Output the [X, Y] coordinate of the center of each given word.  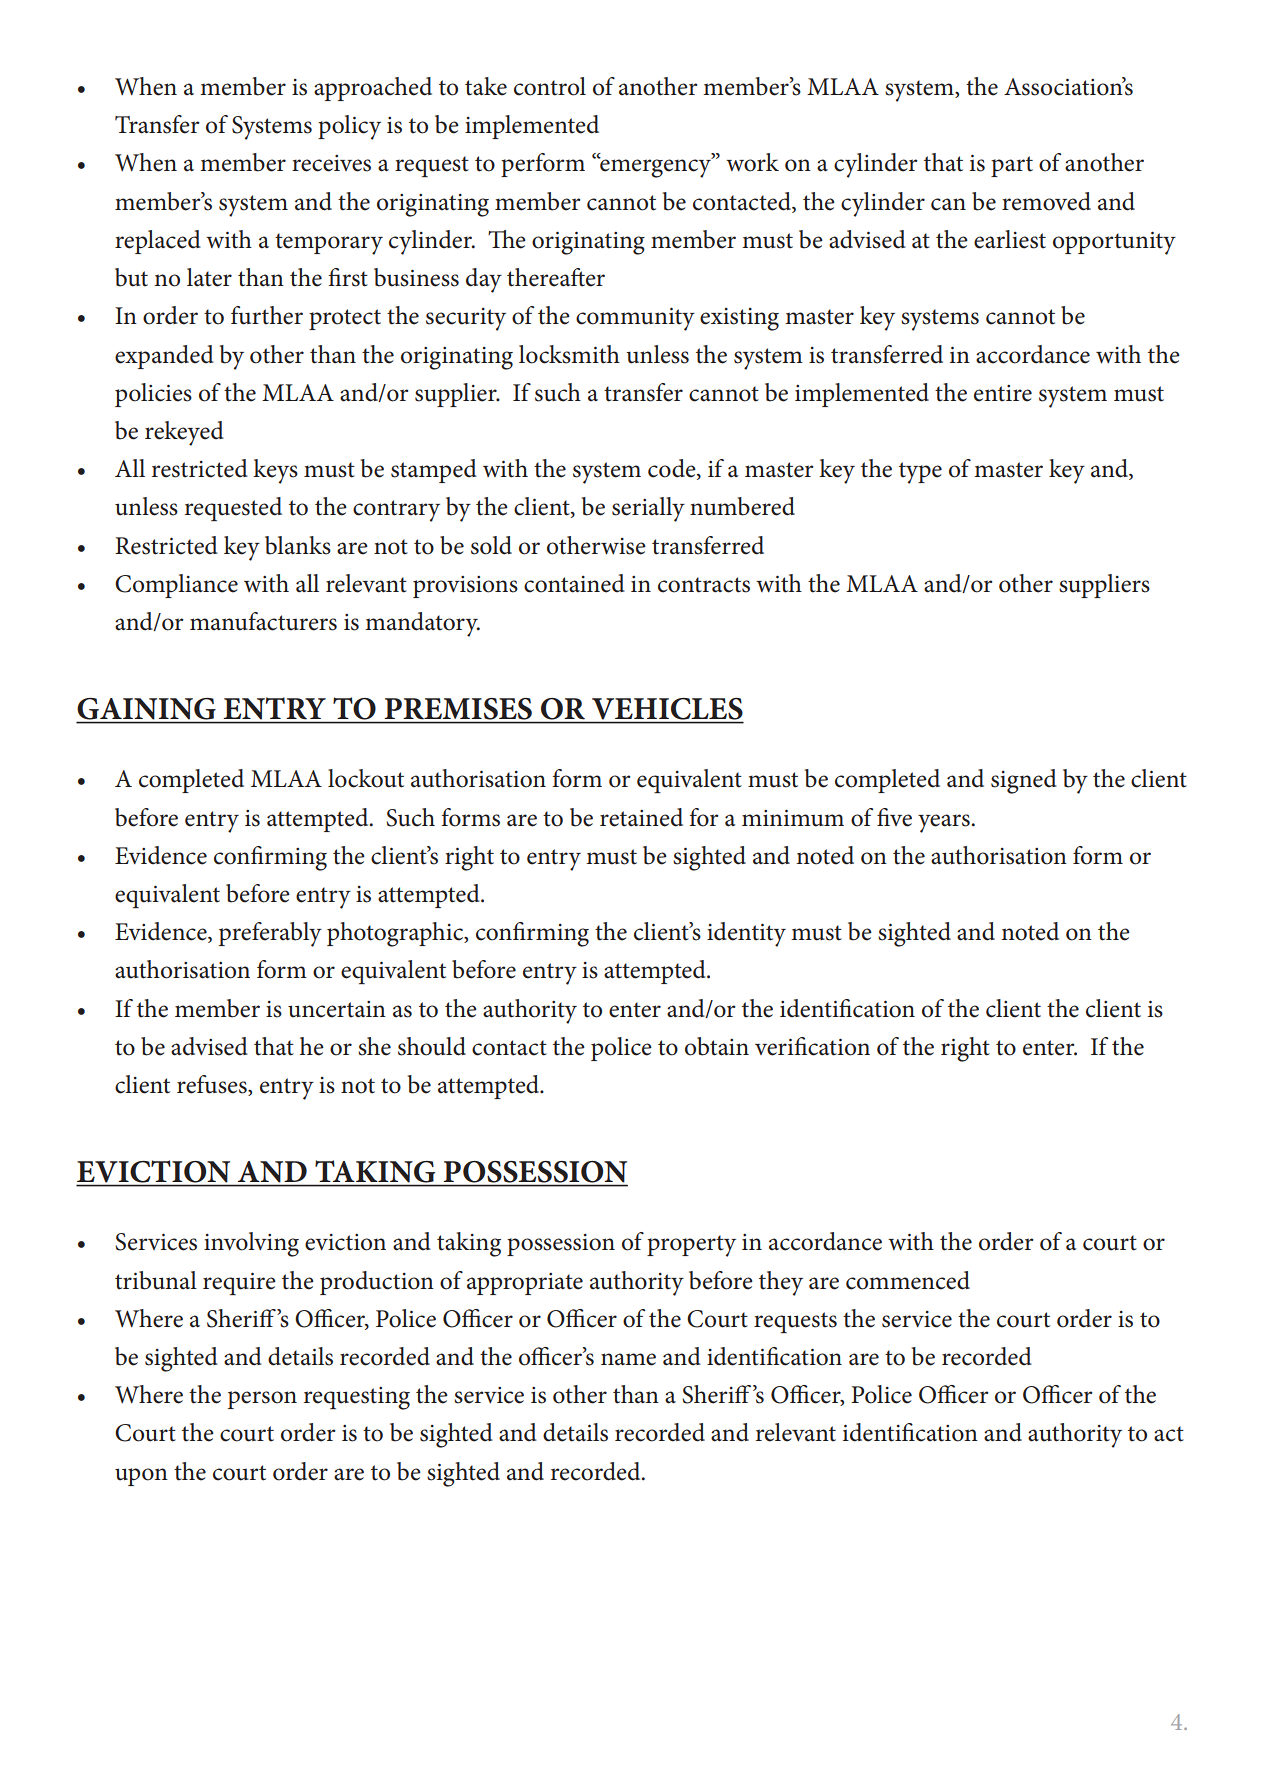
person [262, 1400]
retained [641, 817]
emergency [656, 167]
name [628, 1359]
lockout [366, 778]
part [1012, 166]
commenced [908, 1280]
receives [331, 163]
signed [1024, 781]
